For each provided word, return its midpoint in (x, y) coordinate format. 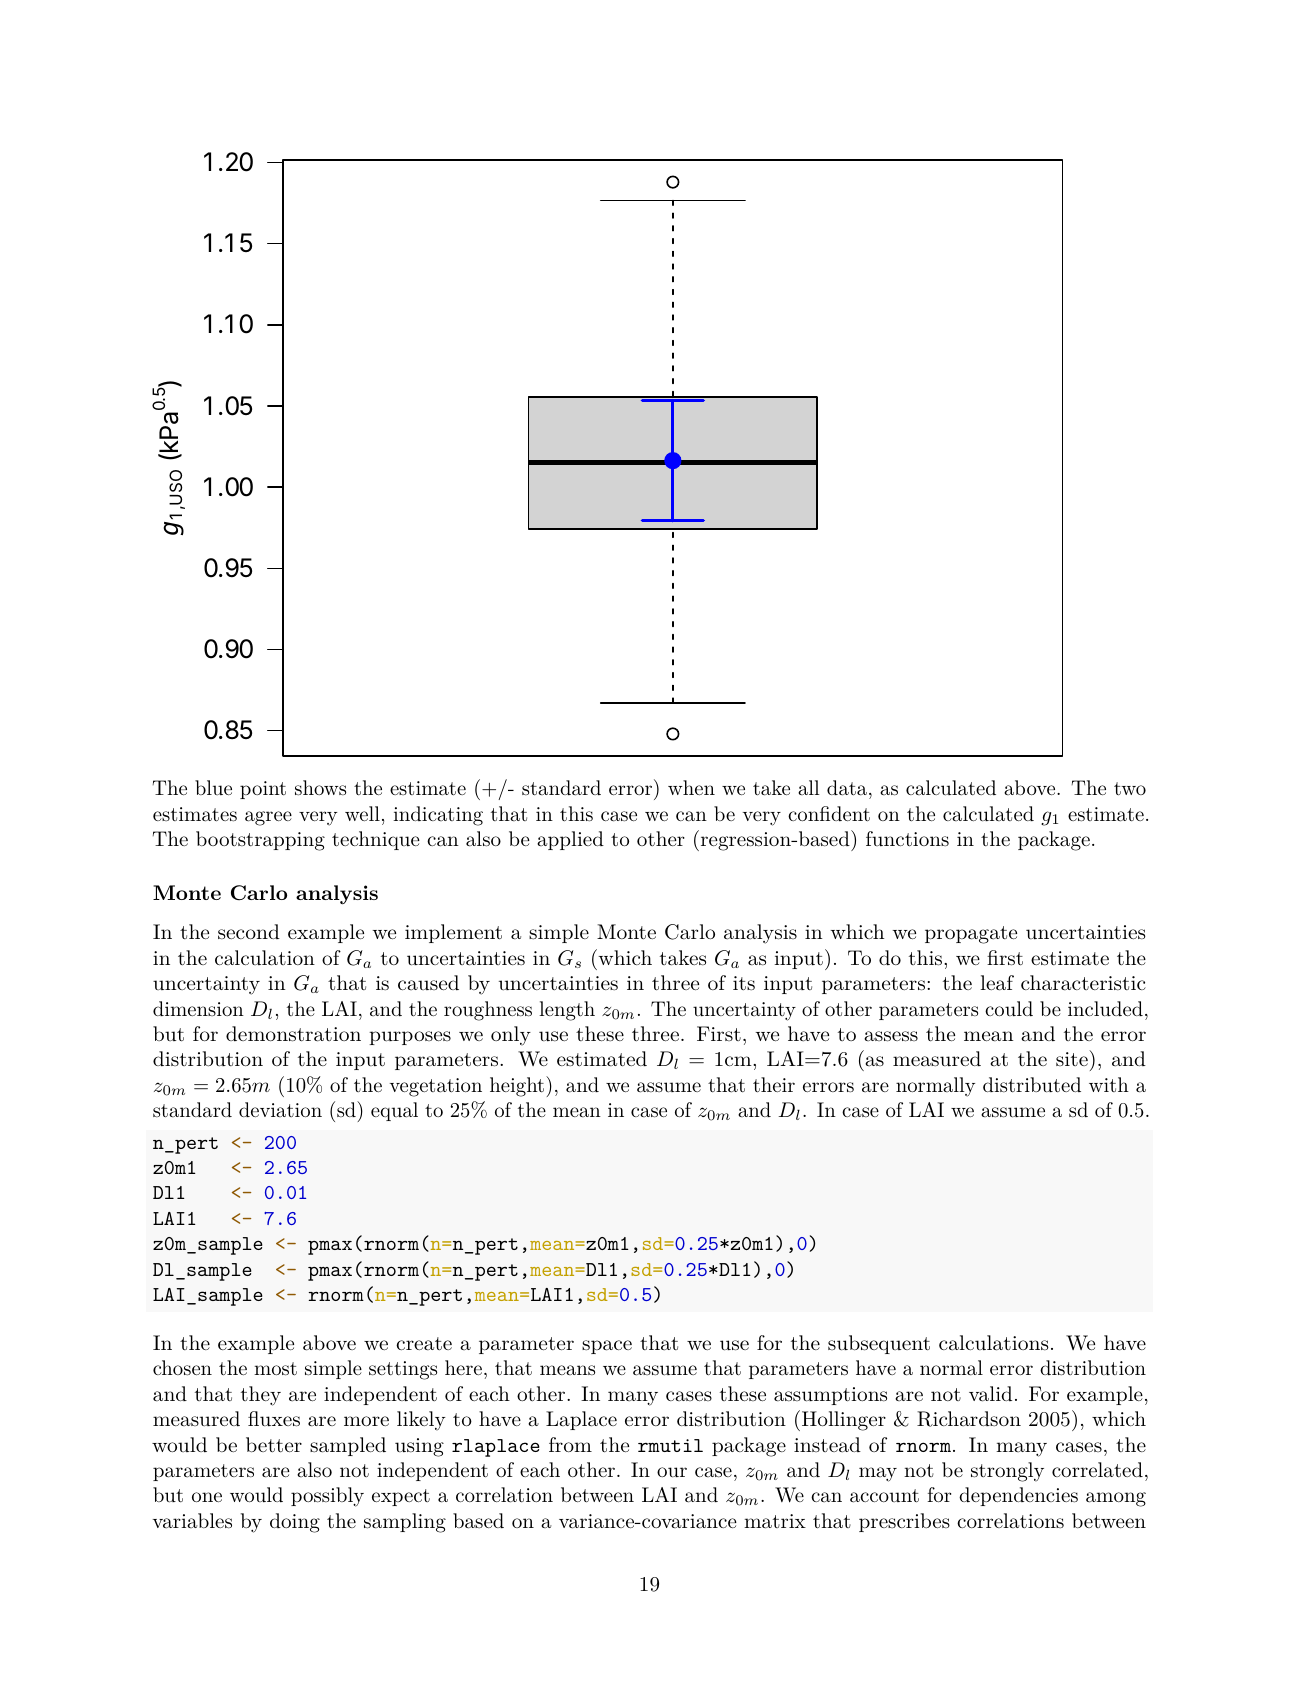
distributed (1032, 1085)
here (463, 1367)
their (774, 1085)
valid (990, 1394)
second (249, 932)
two (1130, 789)
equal (394, 1111)
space (607, 1347)
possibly (327, 1497)
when (691, 787)
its (744, 983)
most (275, 1369)
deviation (280, 1109)
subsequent (879, 1344)
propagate (971, 935)
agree (268, 818)
